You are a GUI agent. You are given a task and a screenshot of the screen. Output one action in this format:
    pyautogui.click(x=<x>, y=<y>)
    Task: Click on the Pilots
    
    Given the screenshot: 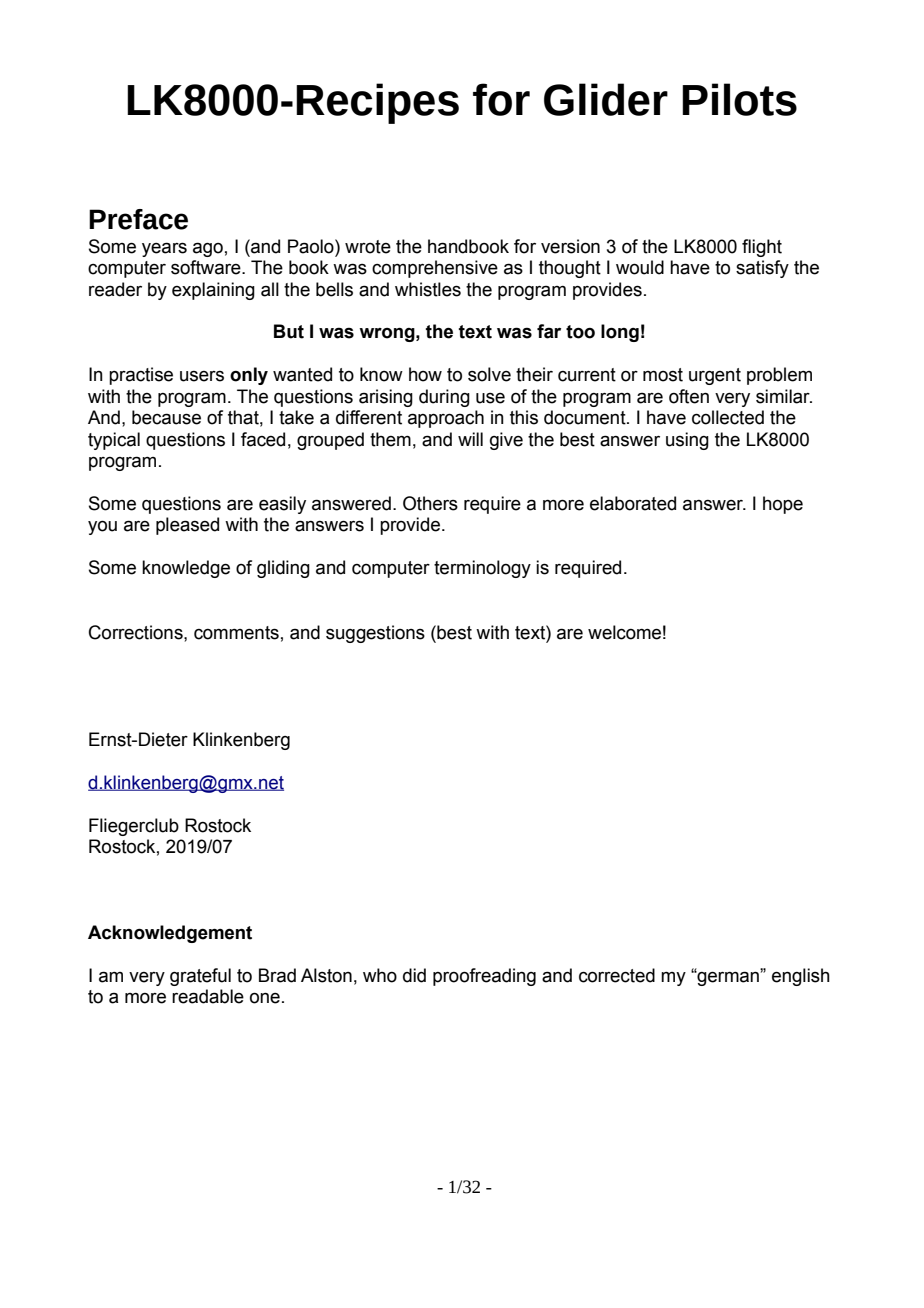 What is the action you would take?
    pyautogui.click(x=739, y=99)
